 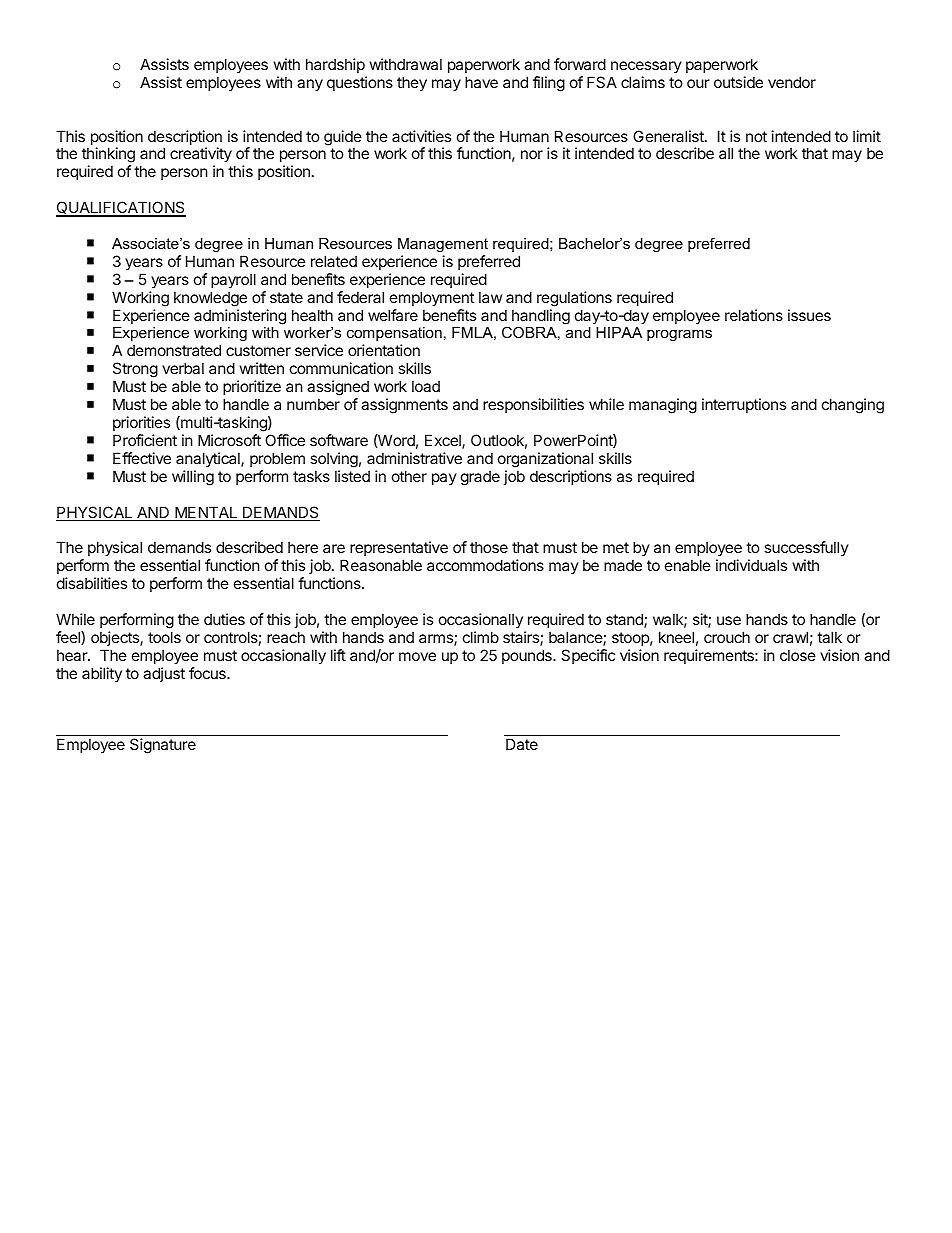 I want to click on grade, so click(x=480, y=478).
